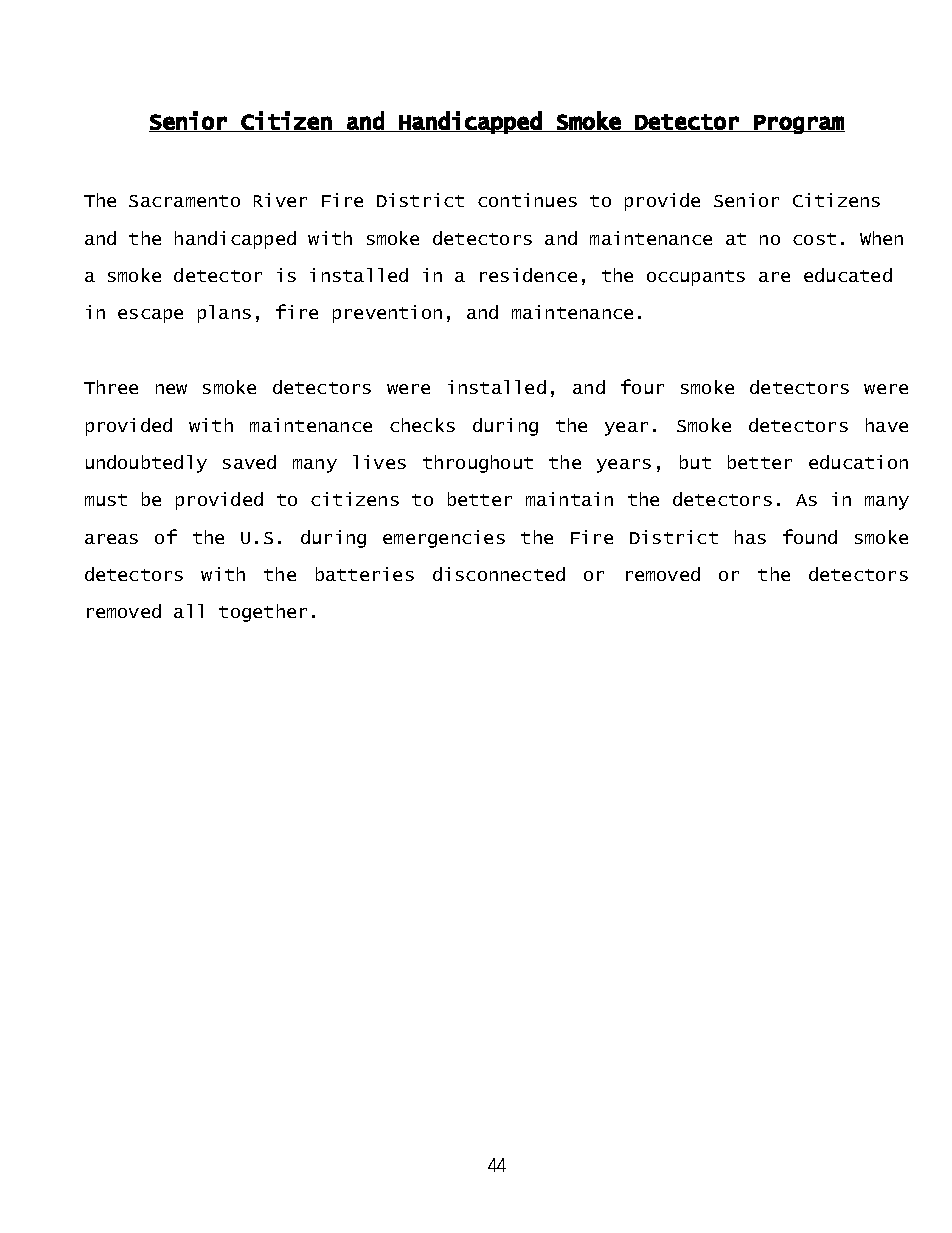  Describe the element at coordinates (263, 613) in the image. I see `together` at that location.
